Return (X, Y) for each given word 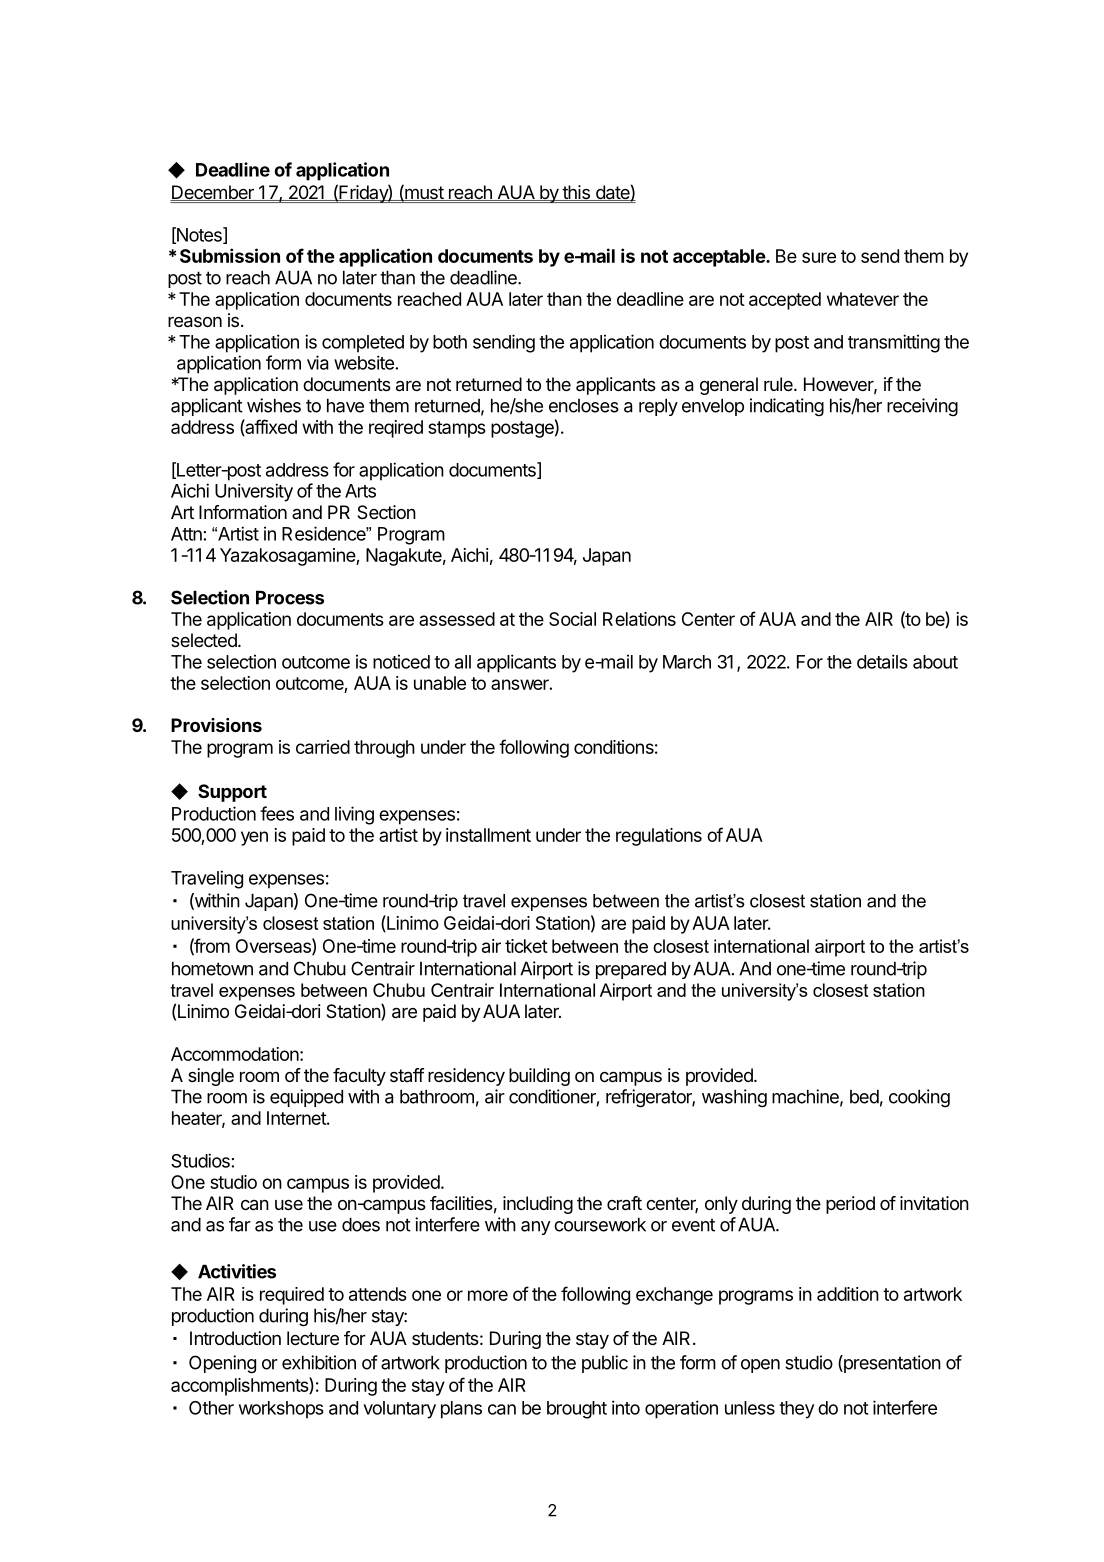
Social (572, 619)
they (796, 1410)
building (539, 1077)
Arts (360, 491)
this (576, 193)
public (605, 1364)
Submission (230, 255)
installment (488, 835)
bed (864, 1096)
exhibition (319, 1362)
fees (277, 813)
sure (819, 257)
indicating (787, 407)
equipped (306, 1098)
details (882, 661)
